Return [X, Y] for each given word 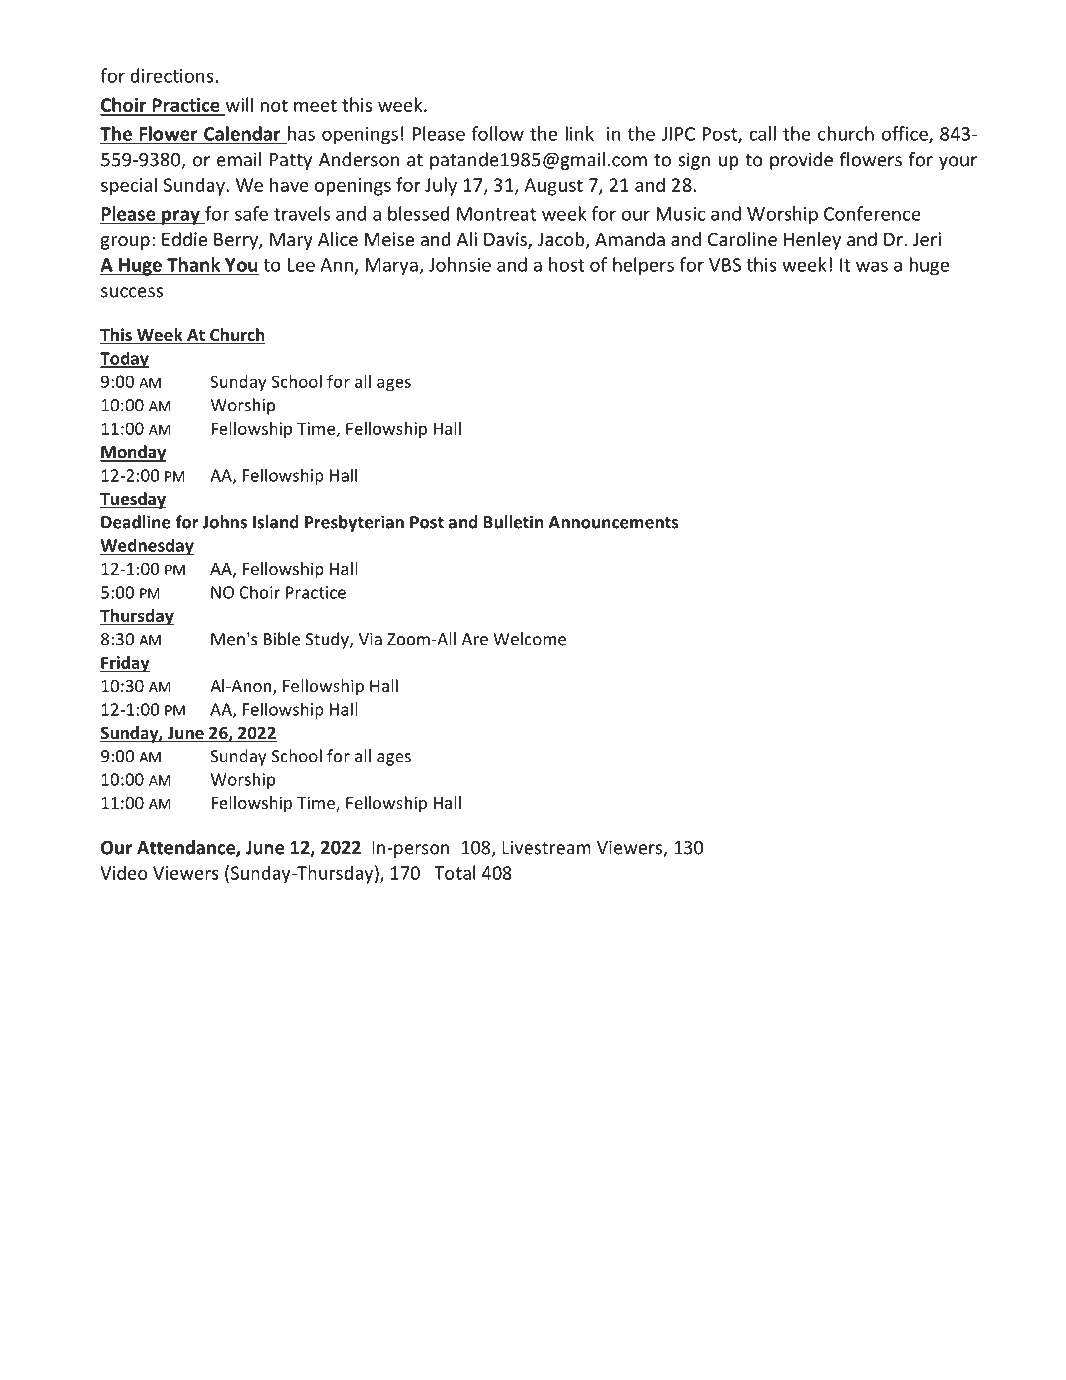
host [567, 264]
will [239, 104]
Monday [133, 453]
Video [123, 872]
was [872, 266]
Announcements [614, 522]
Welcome [529, 639]
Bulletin [513, 522]
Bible [282, 639]
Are [475, 639]
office [906, 134]
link [580, 133]
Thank [193, 264]
